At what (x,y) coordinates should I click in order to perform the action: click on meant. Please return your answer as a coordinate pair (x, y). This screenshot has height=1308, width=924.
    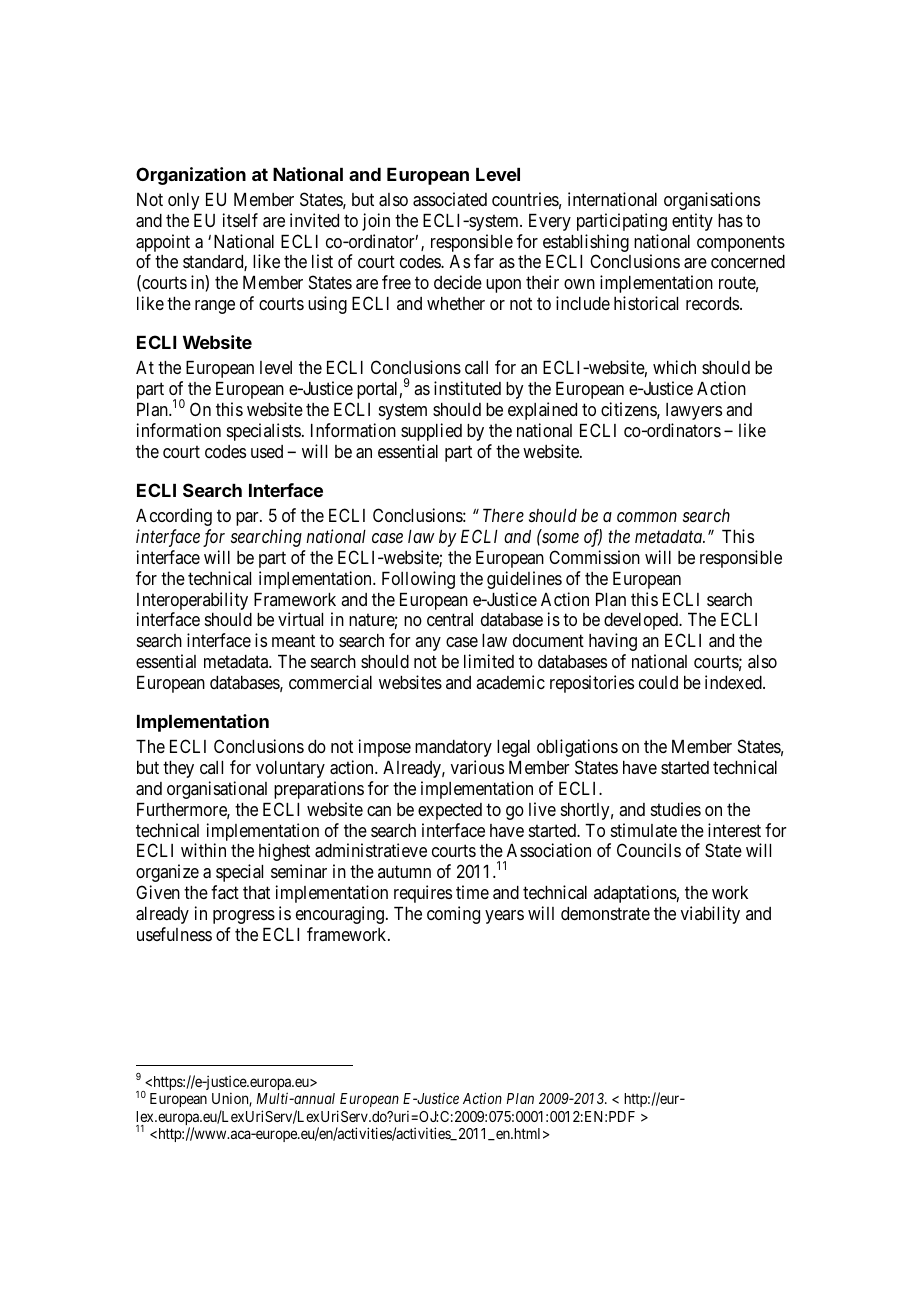
    Looking at the image, I should click on (293, 641).
